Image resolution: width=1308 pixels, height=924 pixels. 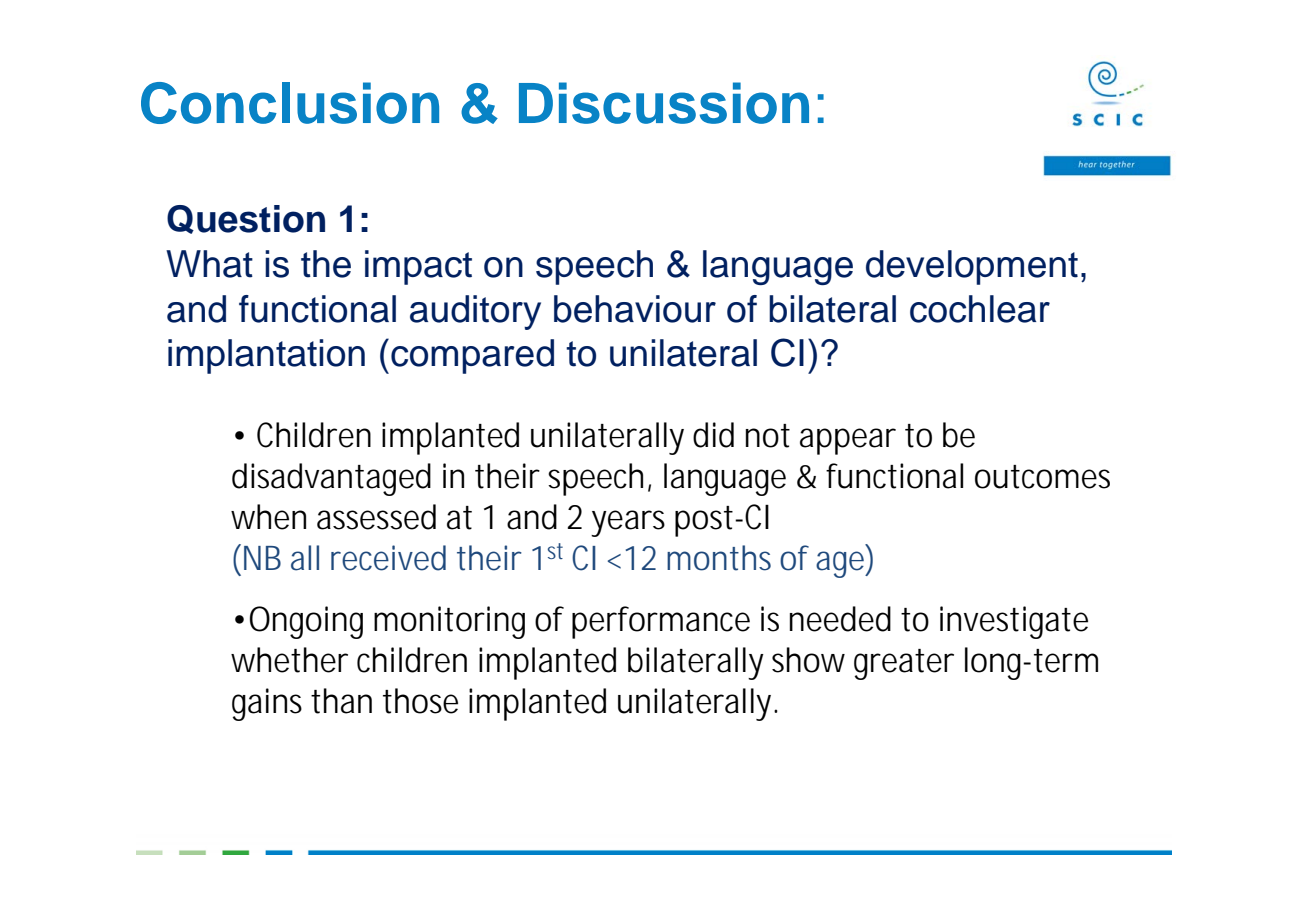 What do you see at coordinates (848, 441) in the image?
I see `appear` at bounding box center [848, 441].
